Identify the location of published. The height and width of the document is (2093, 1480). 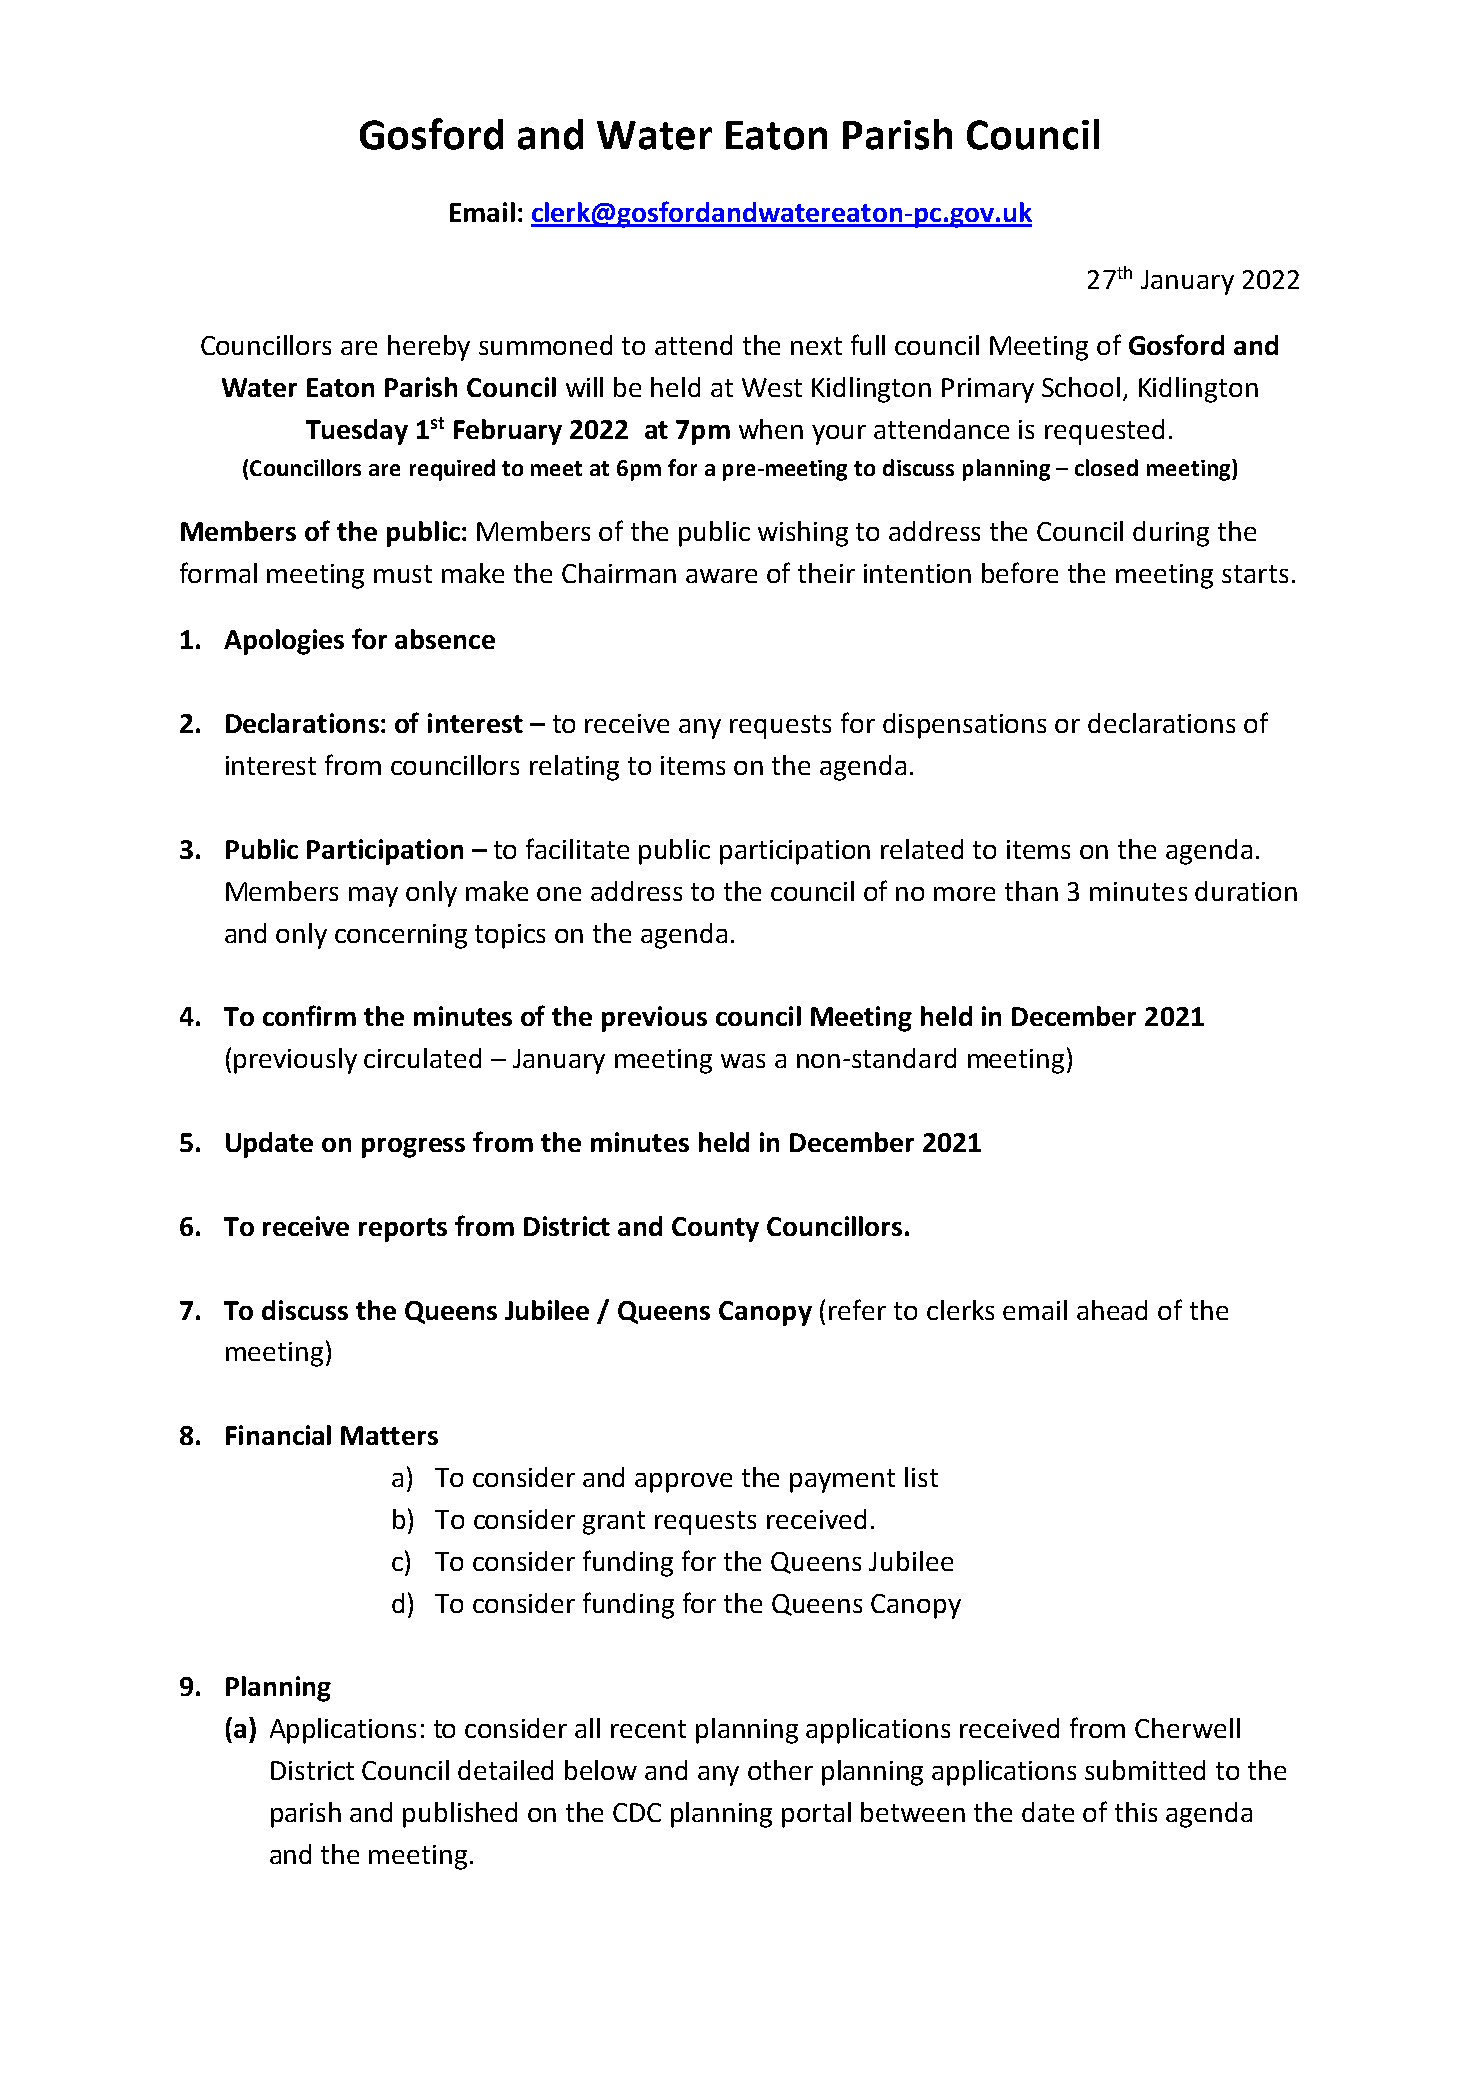
(460, 1815).
